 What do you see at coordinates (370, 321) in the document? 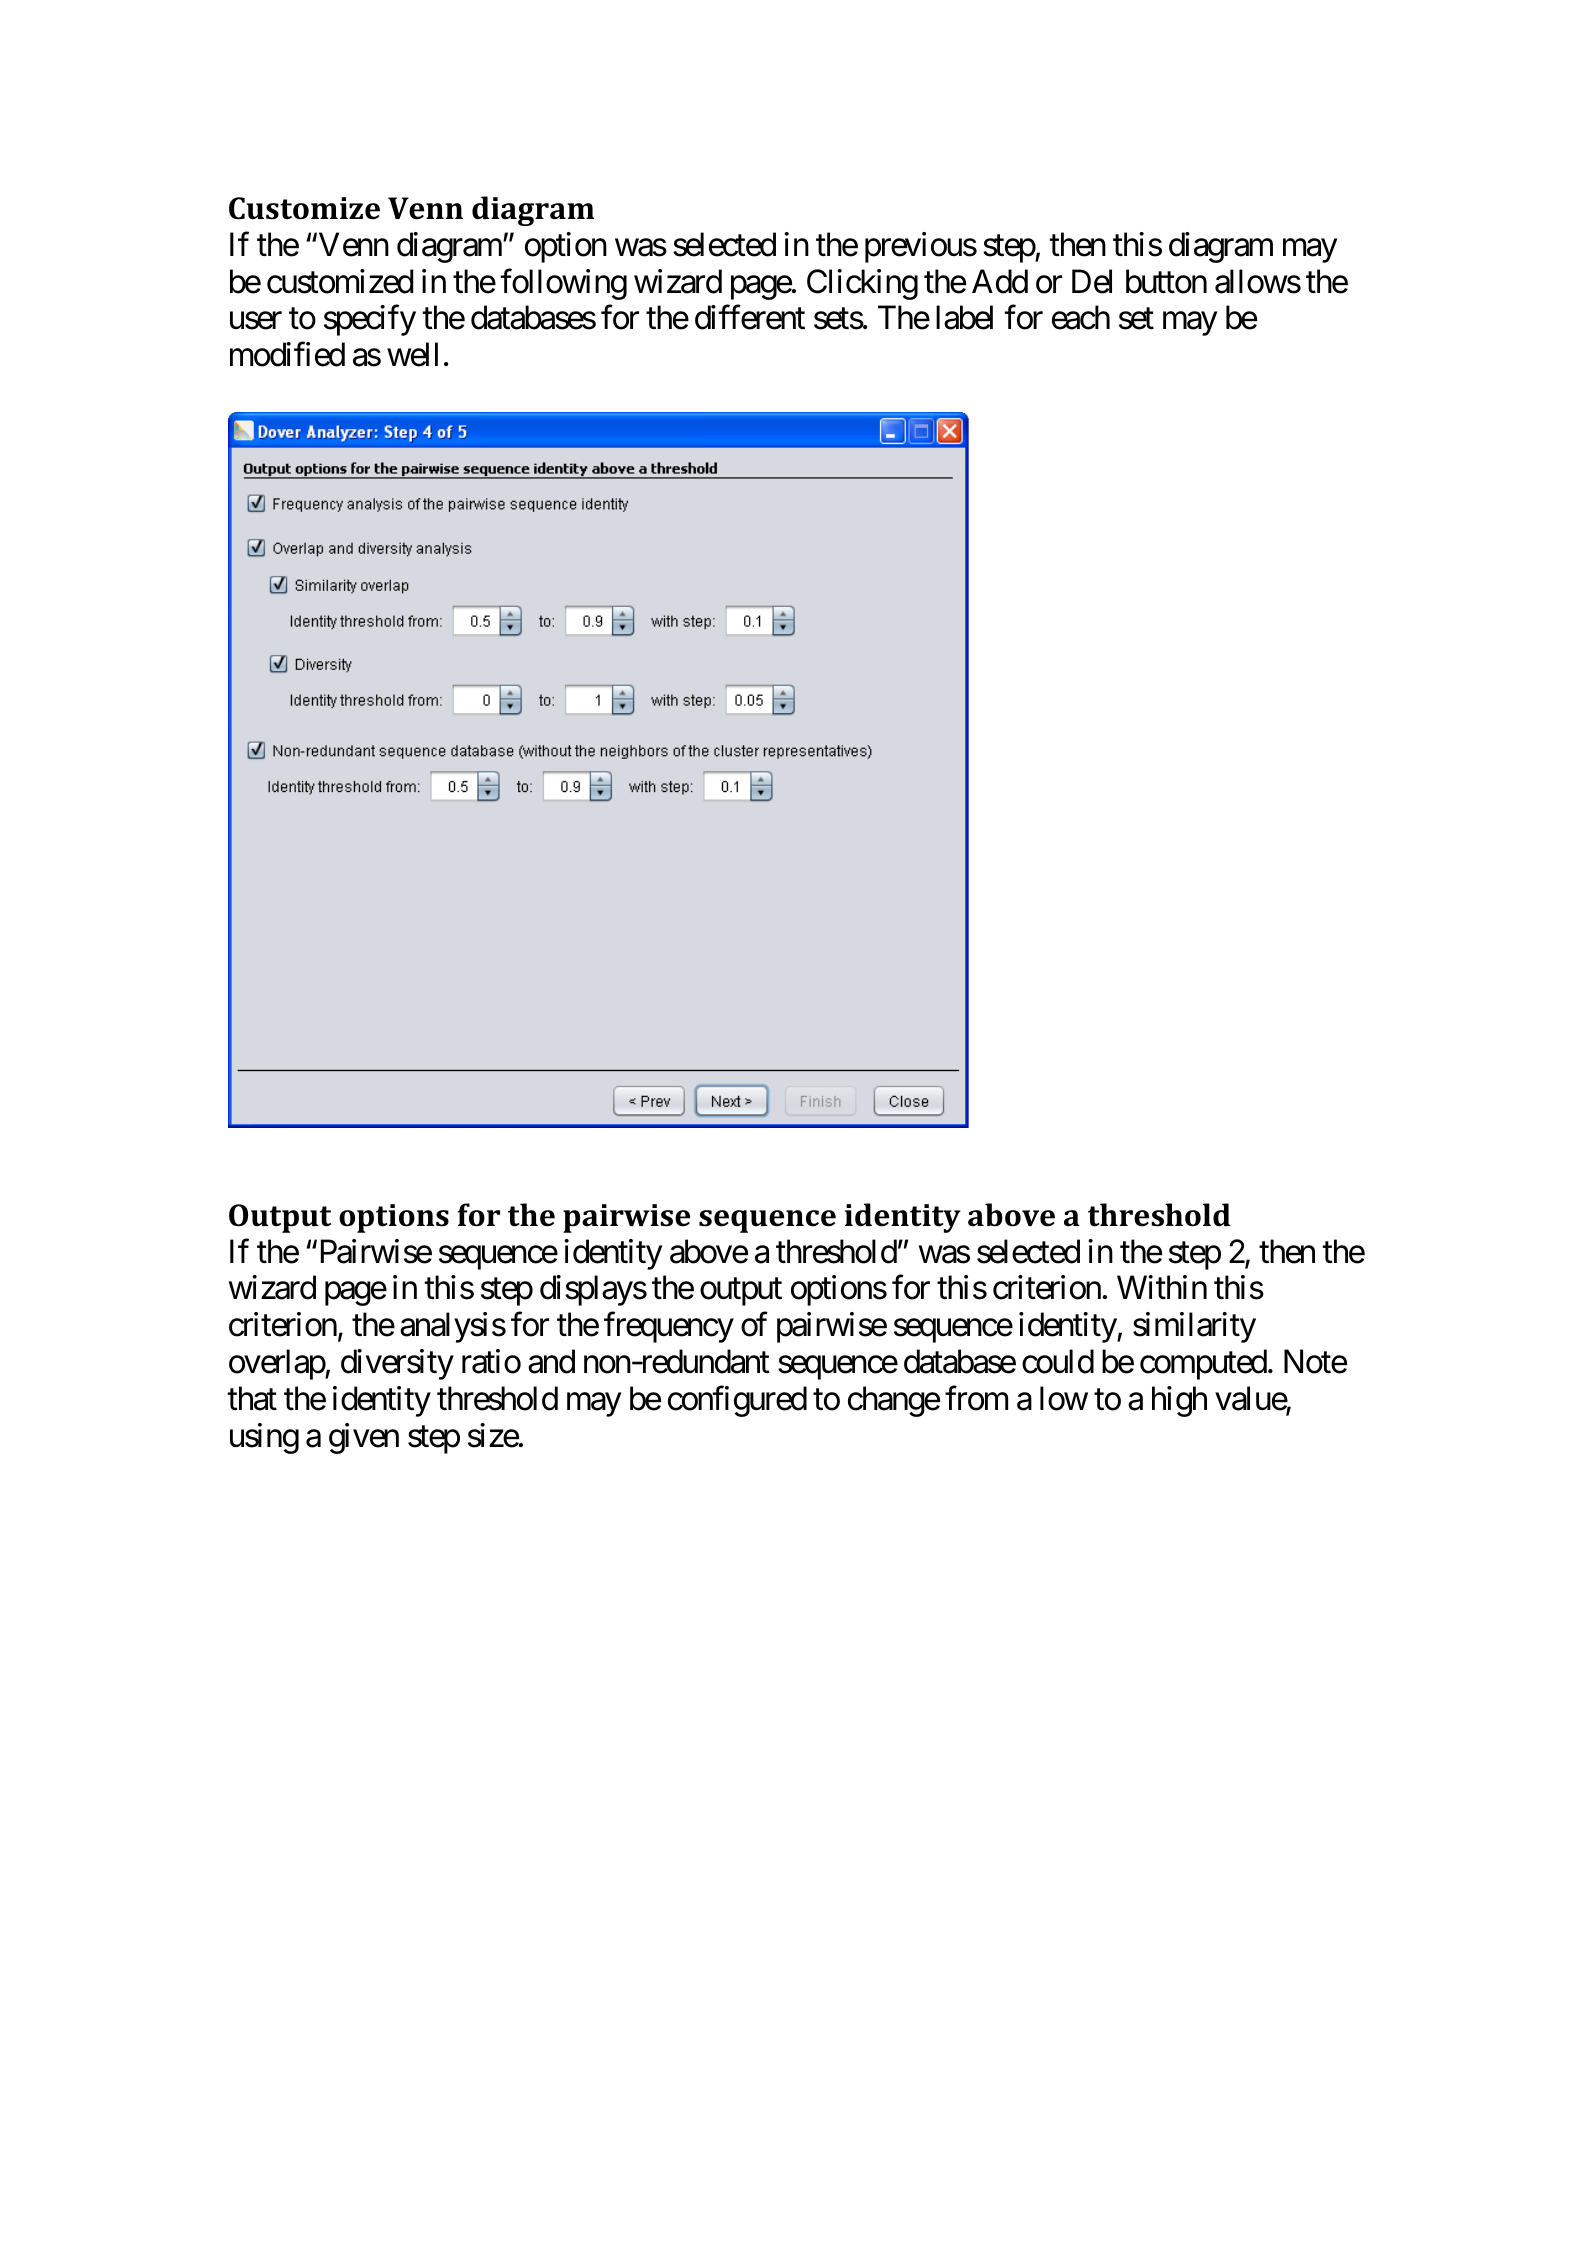
I see `specify` at bounding box center [370, 321].
